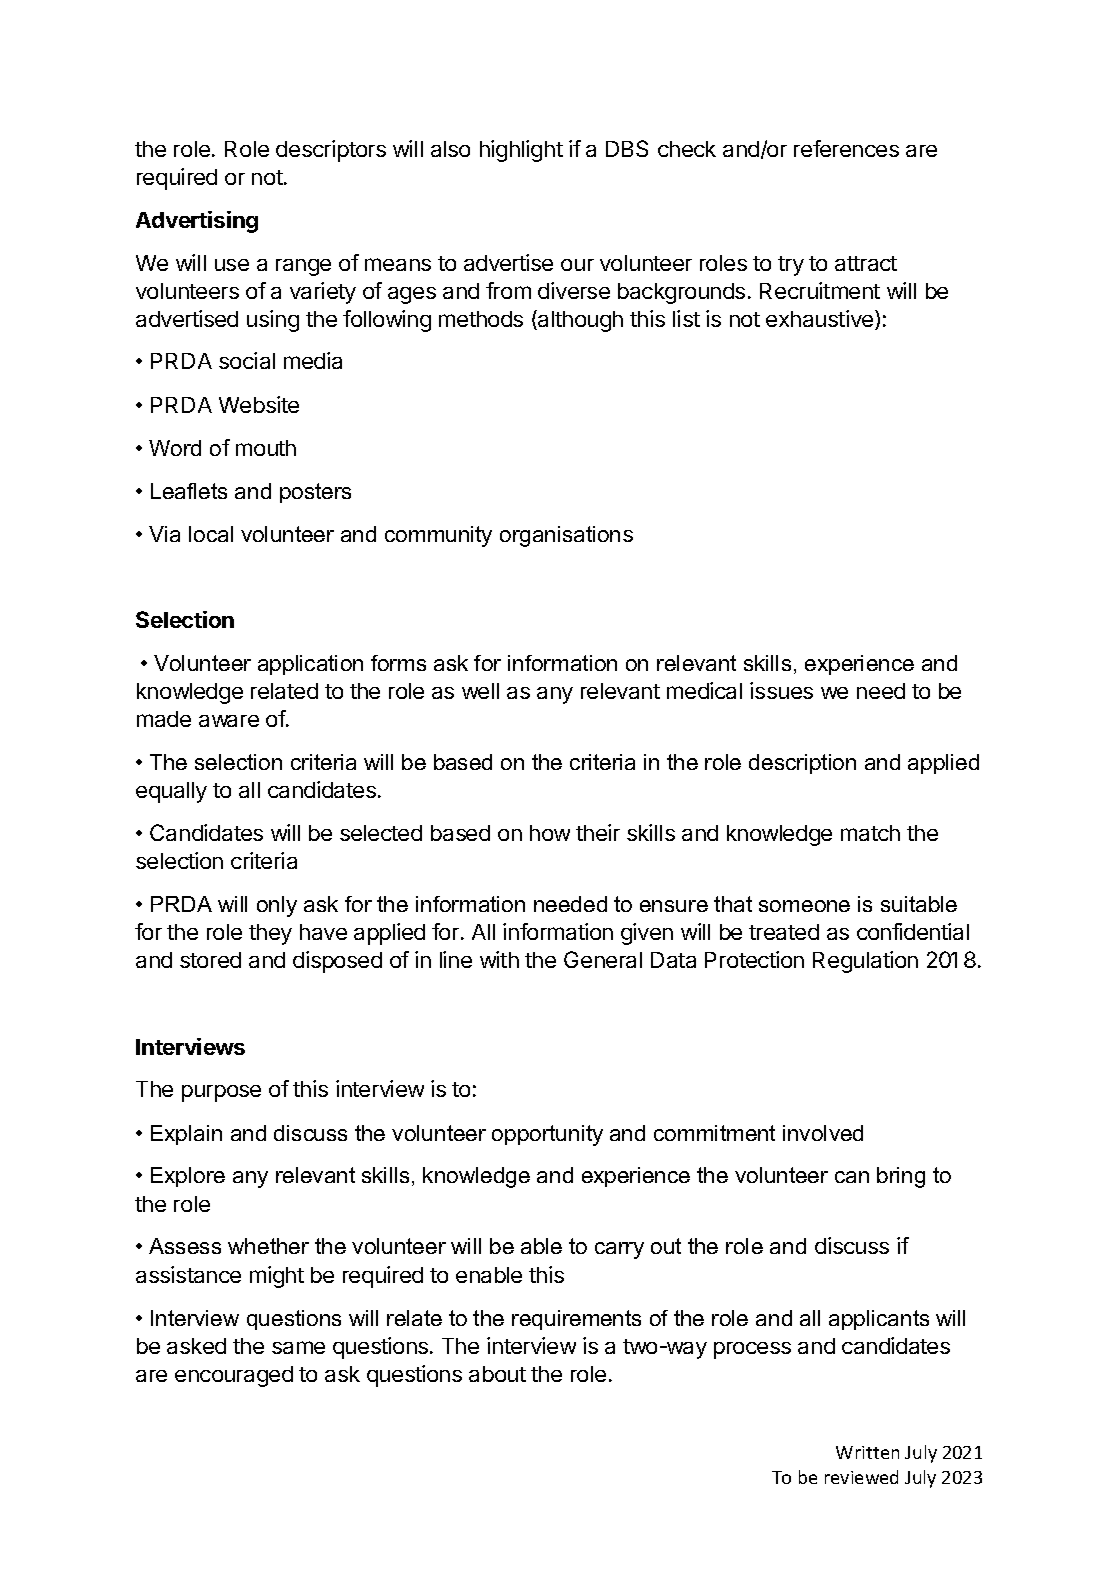  Describe the element at coordinates (521, 151) in the screenshot. I see `highlight` at that location.
